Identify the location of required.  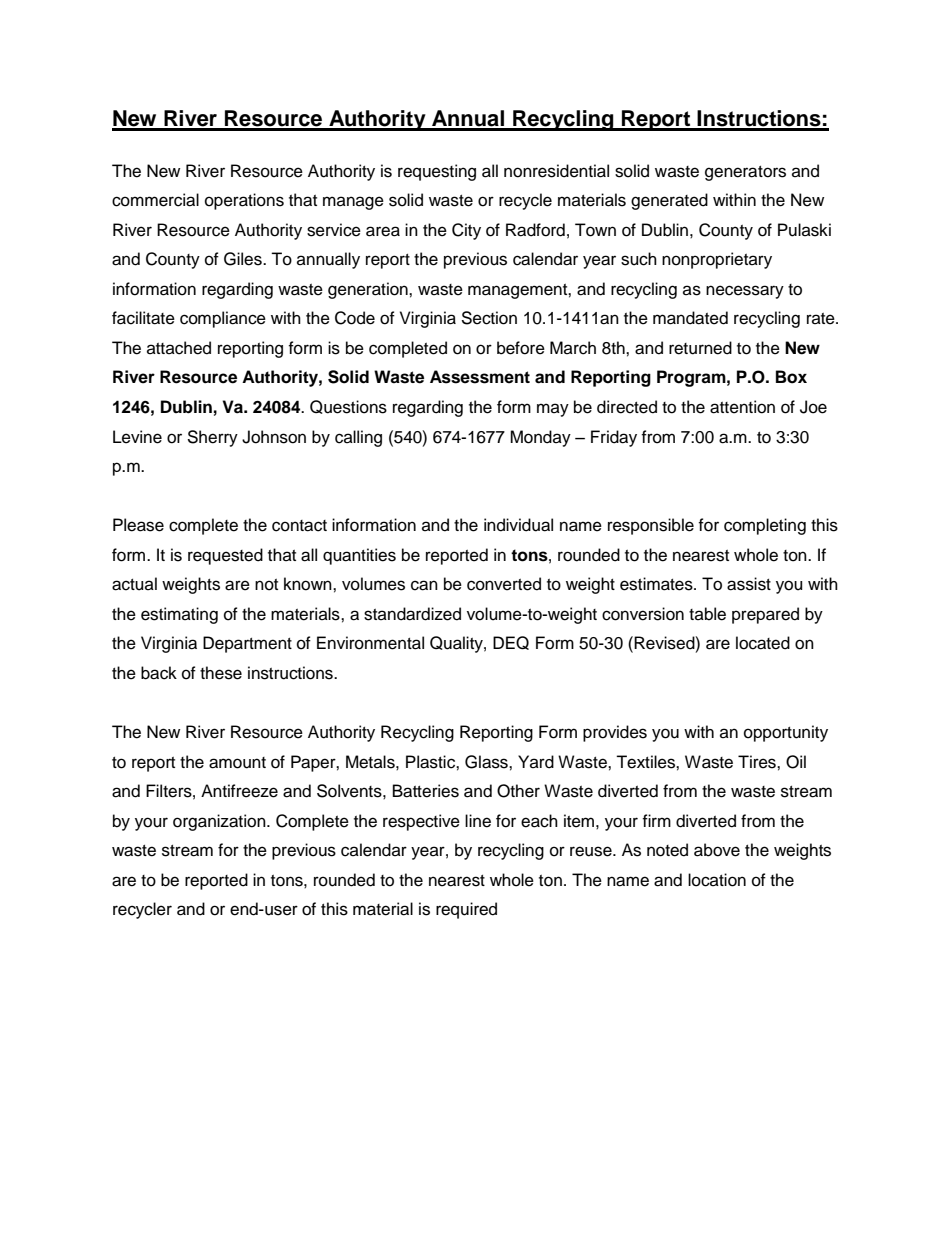
(466, 910).
